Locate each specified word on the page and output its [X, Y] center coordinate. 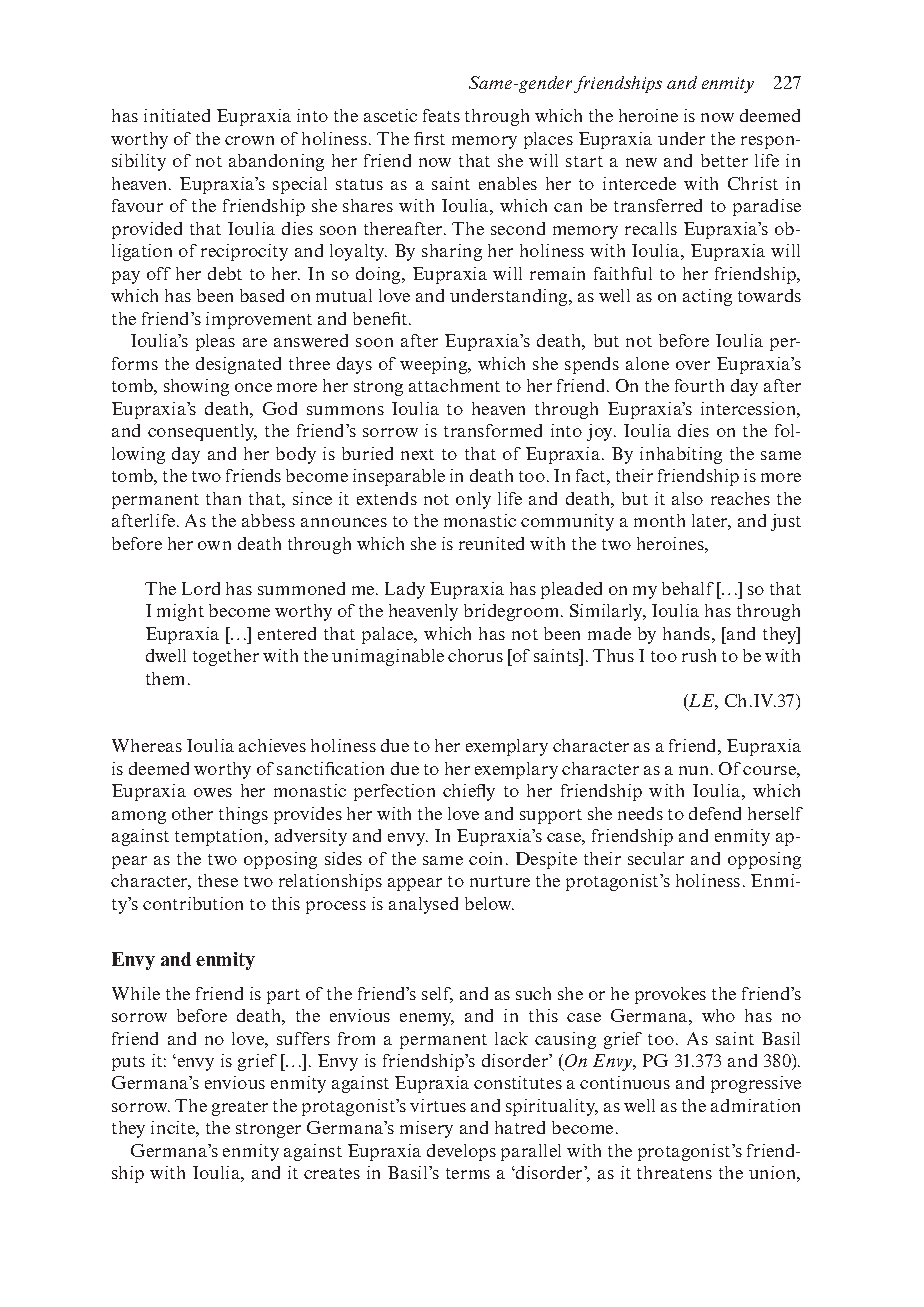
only [473, 500]
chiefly [469, 792]
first [429, 138]
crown [249, 140]
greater [240, 1108]
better [724, 160]
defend [715, 813]
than [223, 498]
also [687, 498]
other [192, 813]
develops [461, 1152]
